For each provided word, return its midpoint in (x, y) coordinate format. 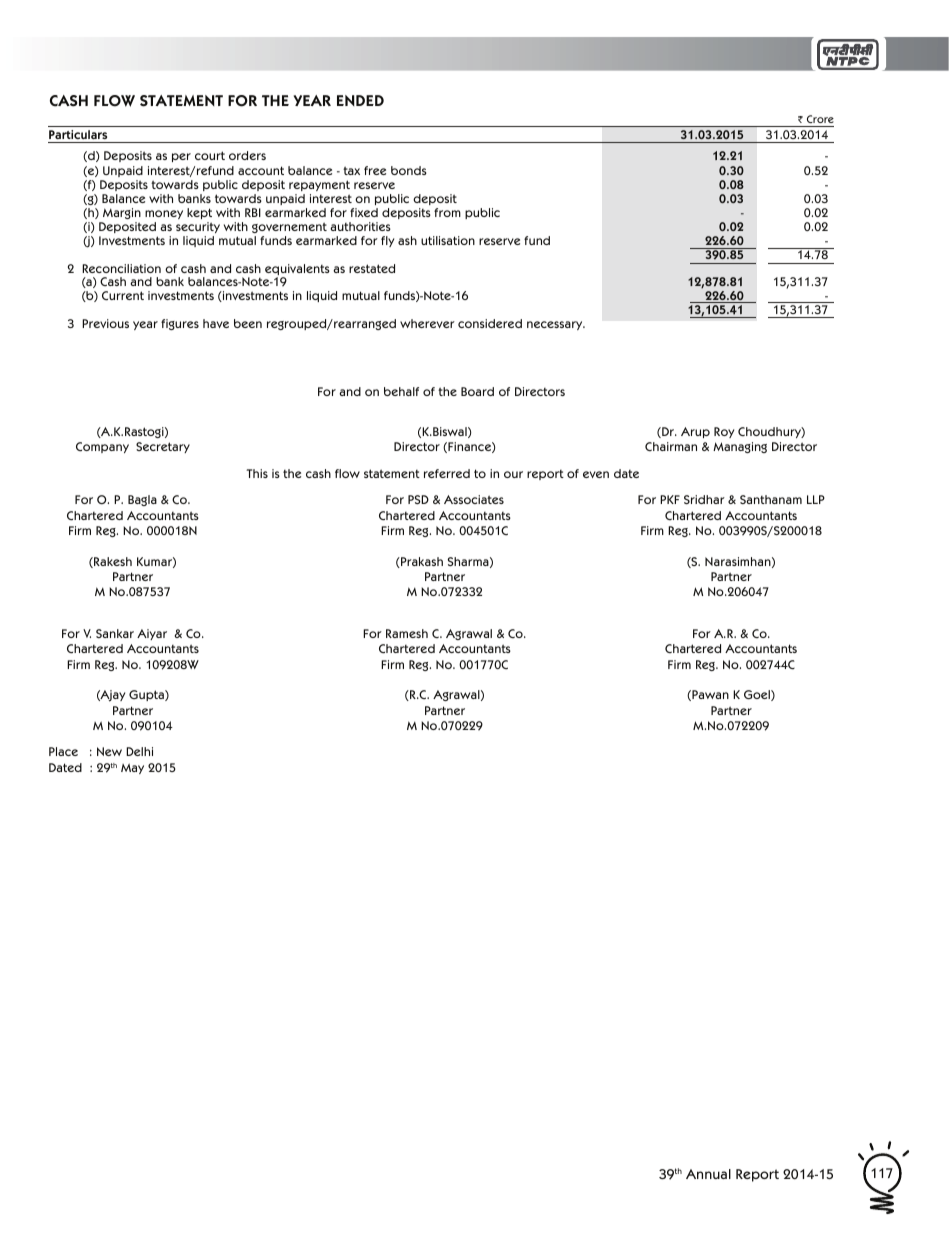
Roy (724, 432)
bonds (409, 170)
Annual (708, 1174)
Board (477, 391)
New (109, 751)
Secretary (163, 447)
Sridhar (704, 499)
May (132, 768)
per (181, 157)
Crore (820, 119)
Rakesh (112, 562)
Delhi (139, 751)
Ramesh (407, 633)
